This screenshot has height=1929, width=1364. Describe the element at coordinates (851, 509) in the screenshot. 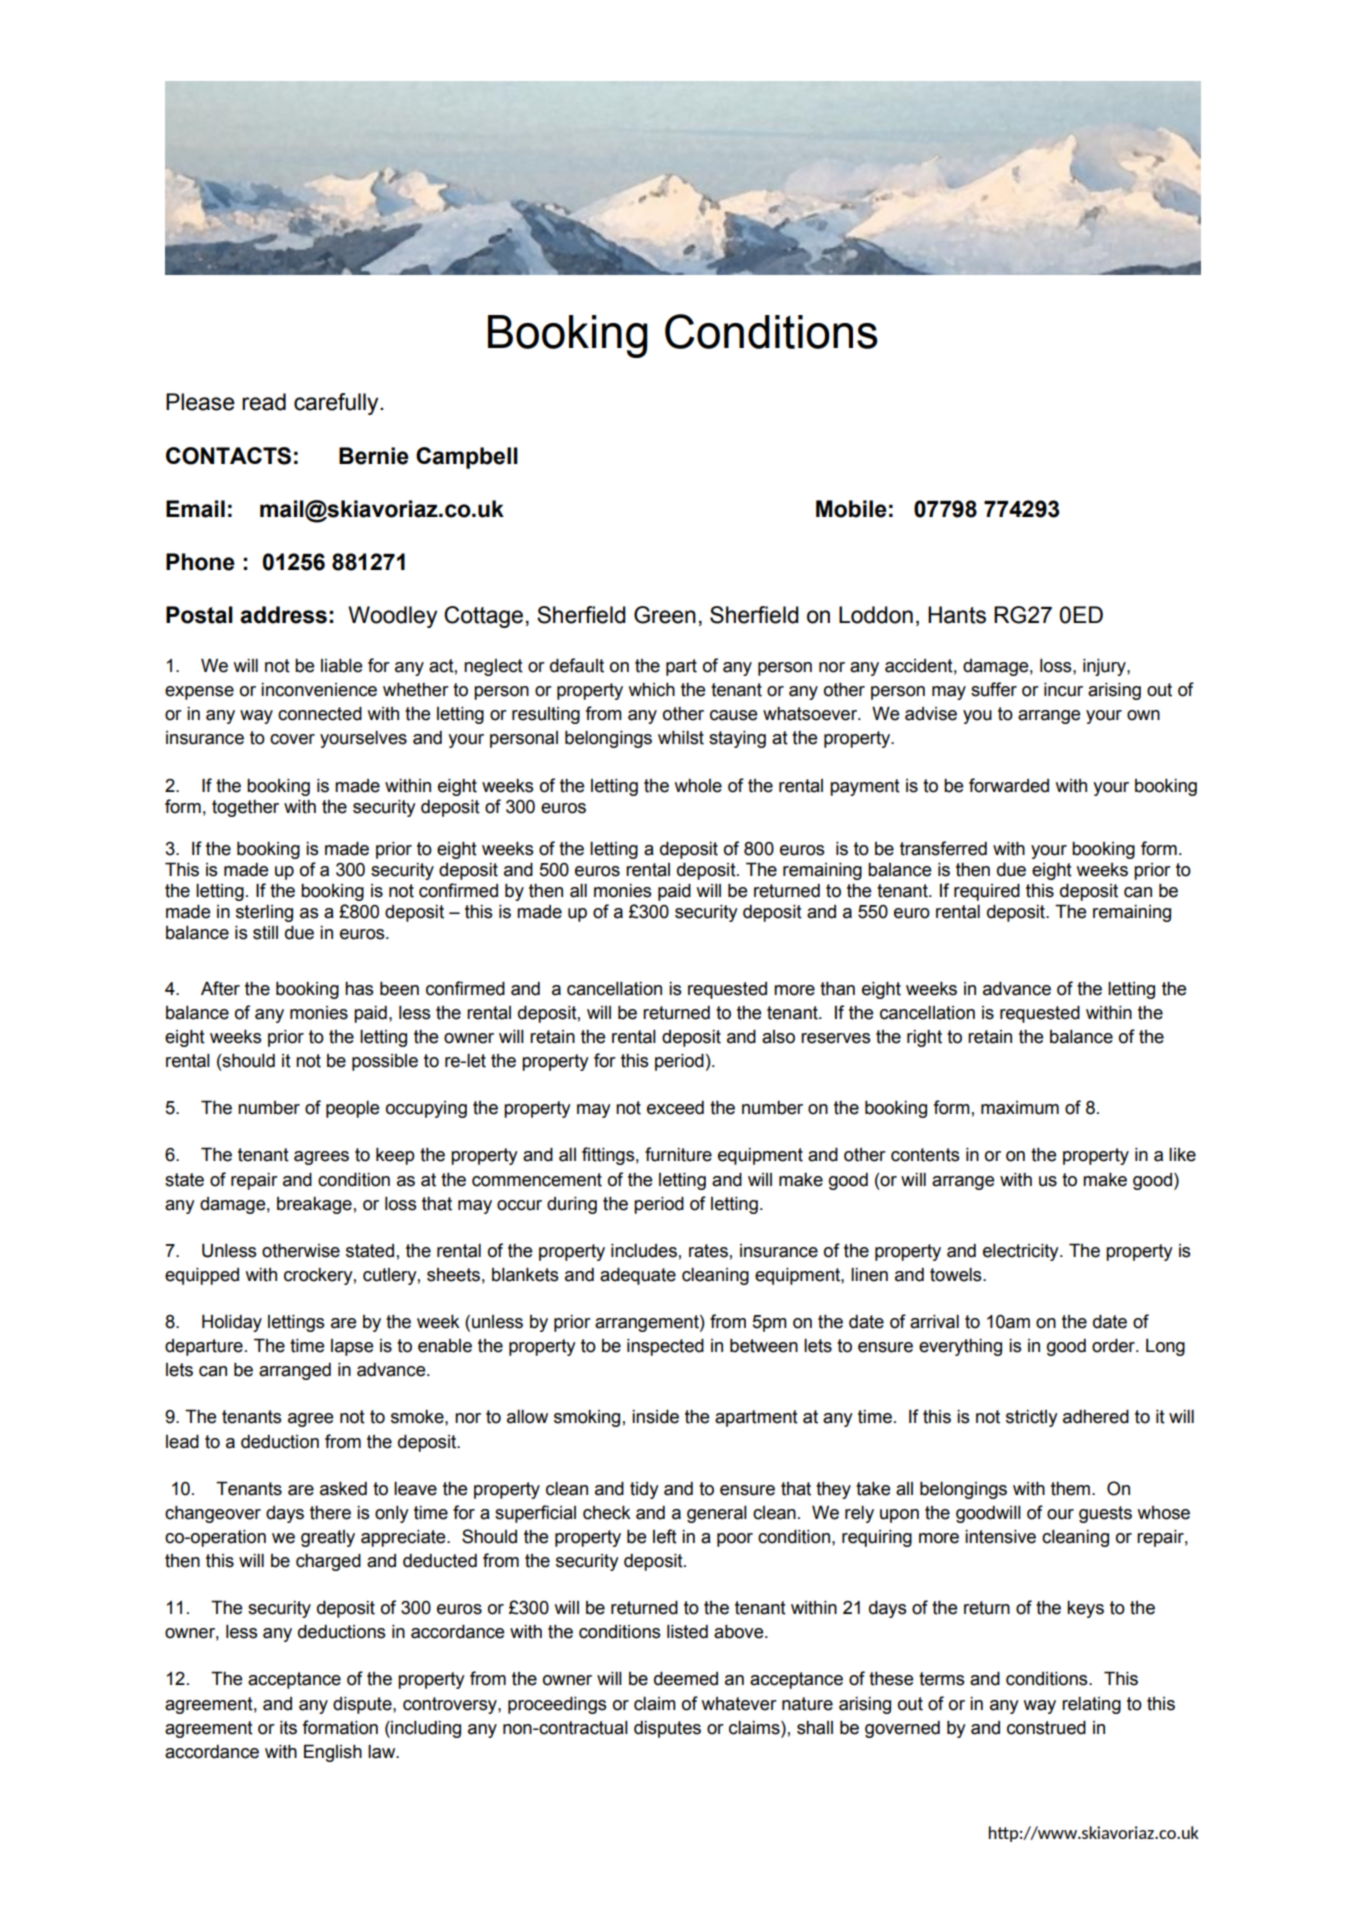

I see `Mobile` at that location.
